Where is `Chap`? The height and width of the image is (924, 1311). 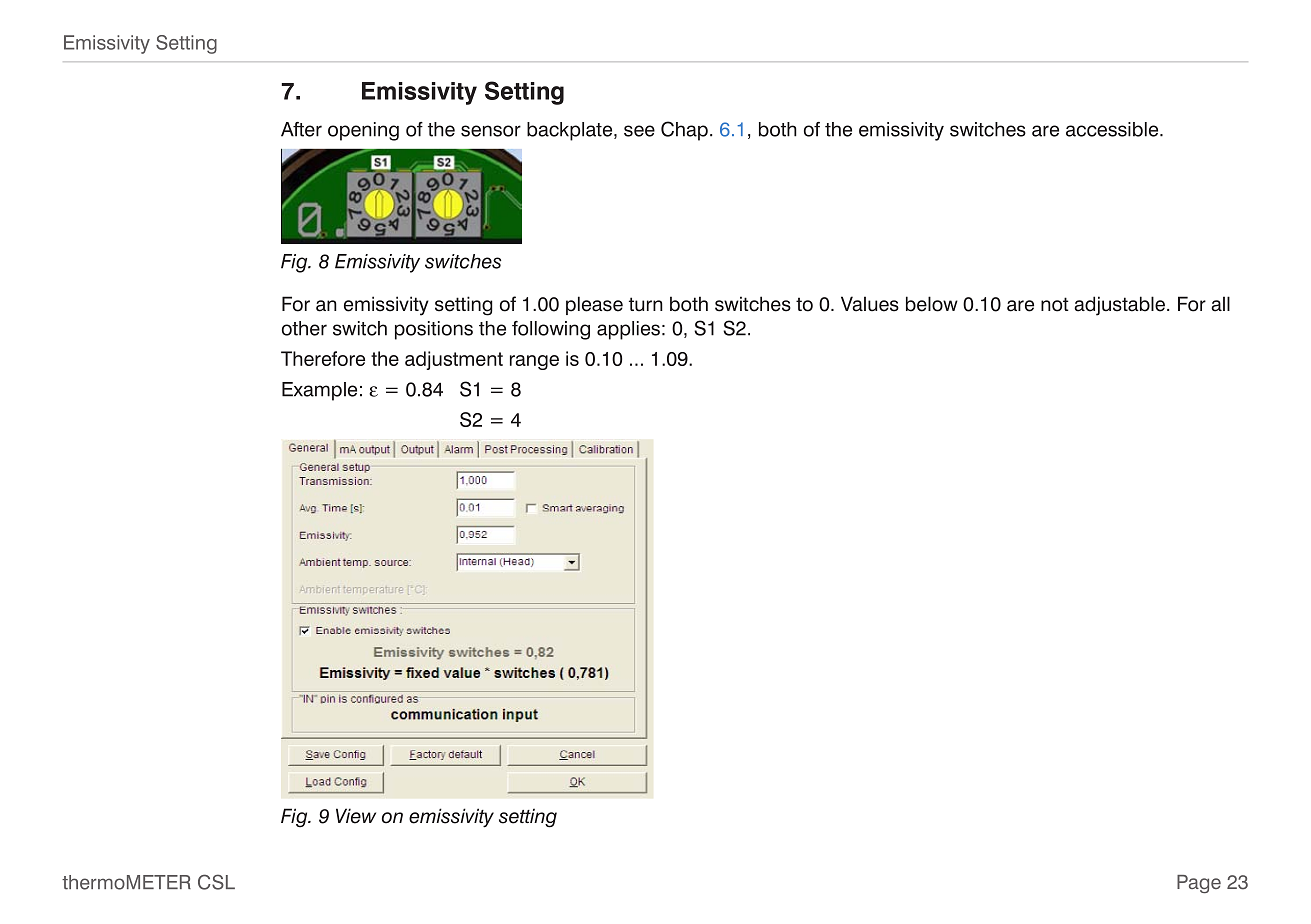 Chap is located at coordinates (684, 131).
